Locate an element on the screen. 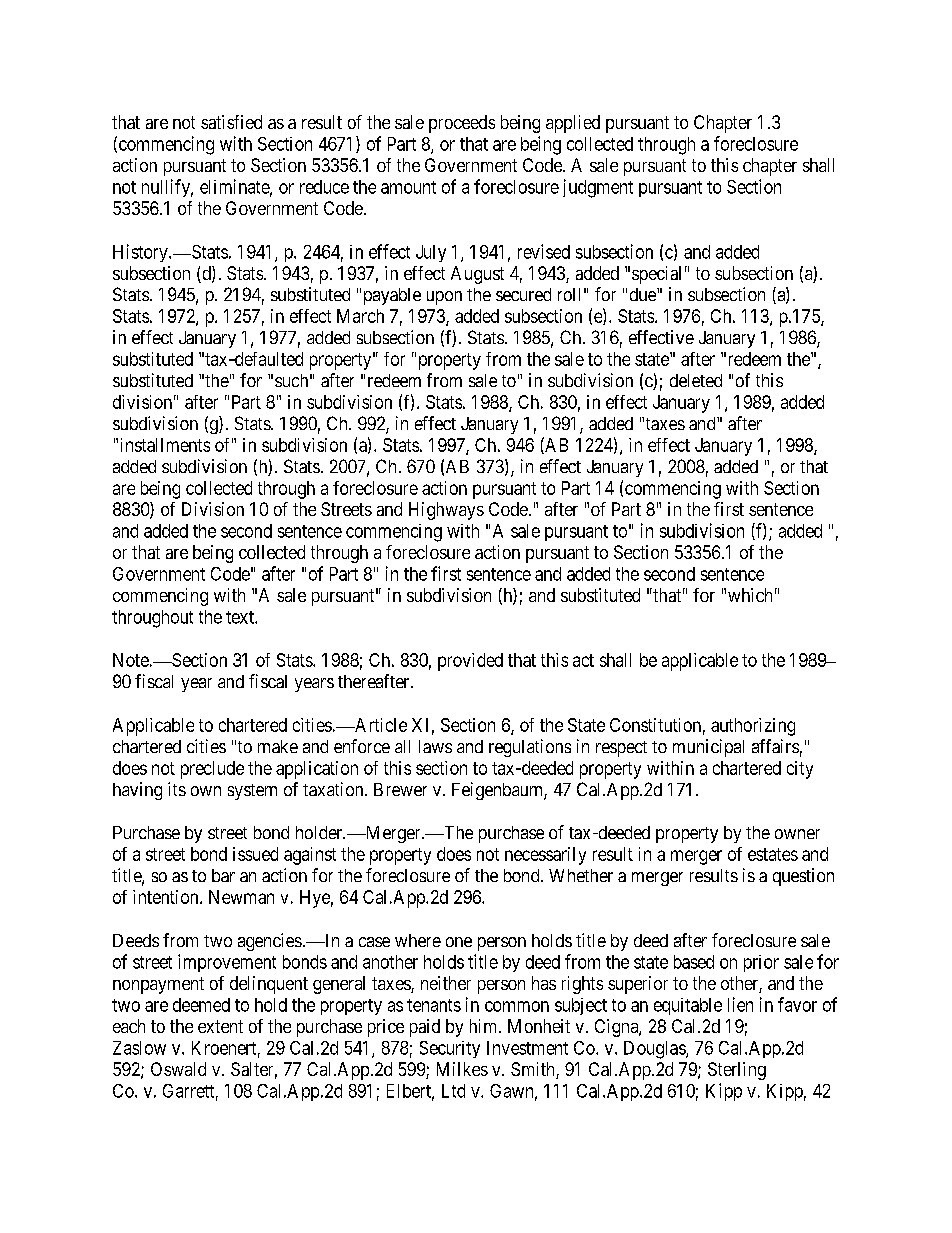 This screenshot has height=1233, width=952. proceeds is located at coordinates (462, 124).
